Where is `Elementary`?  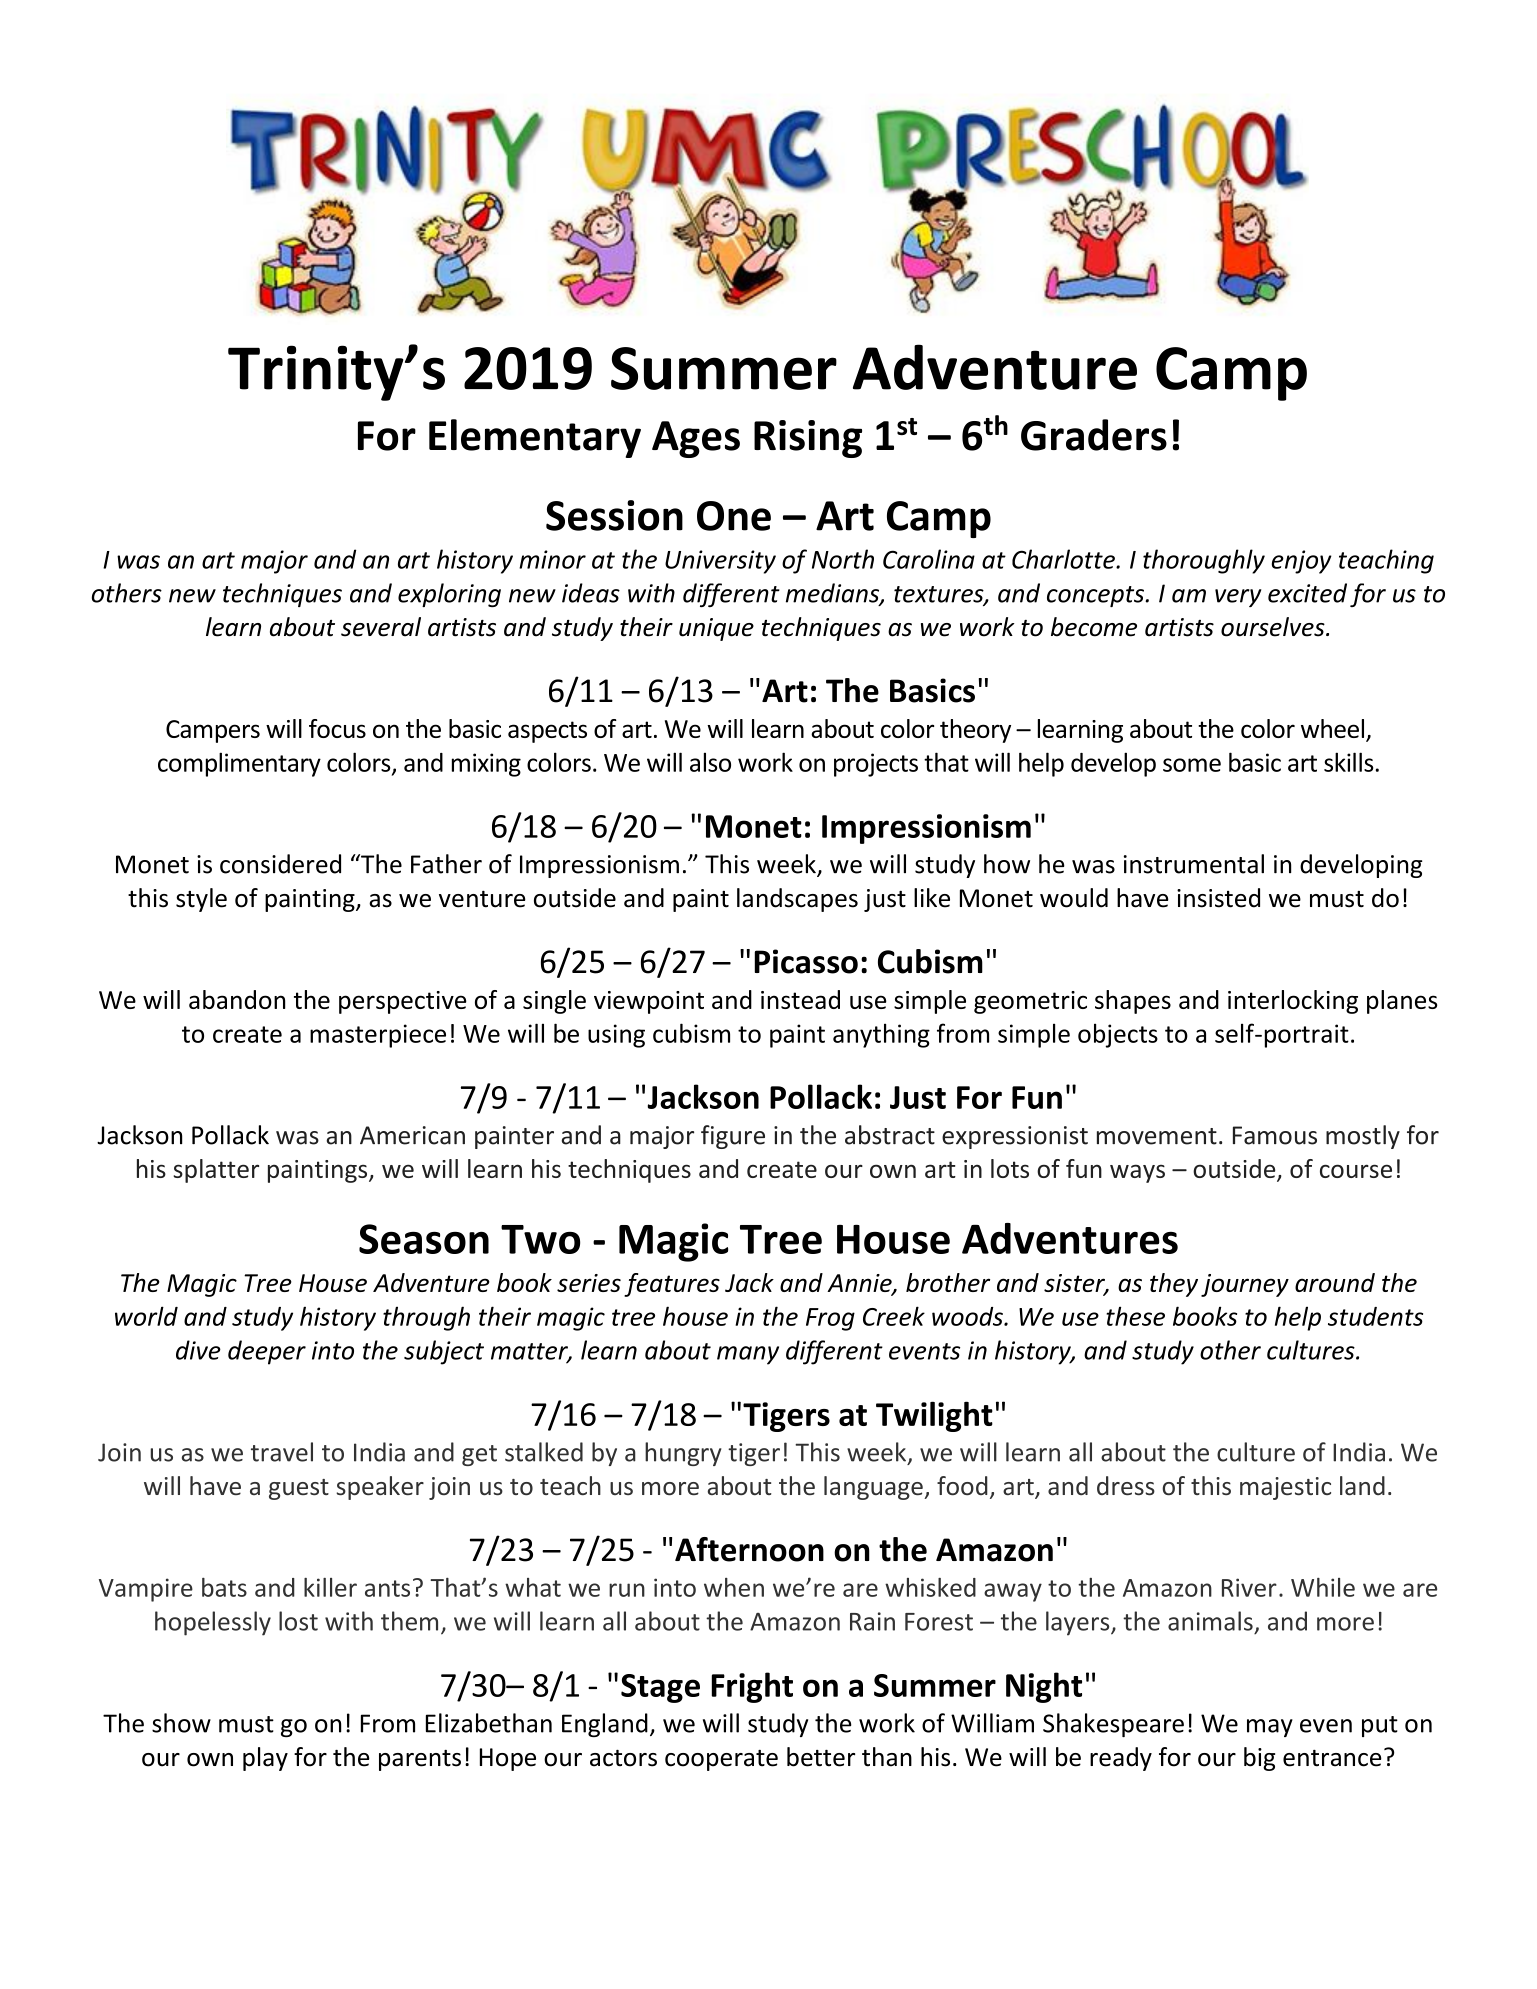
Elementary is located at coordinates (535, 438).
